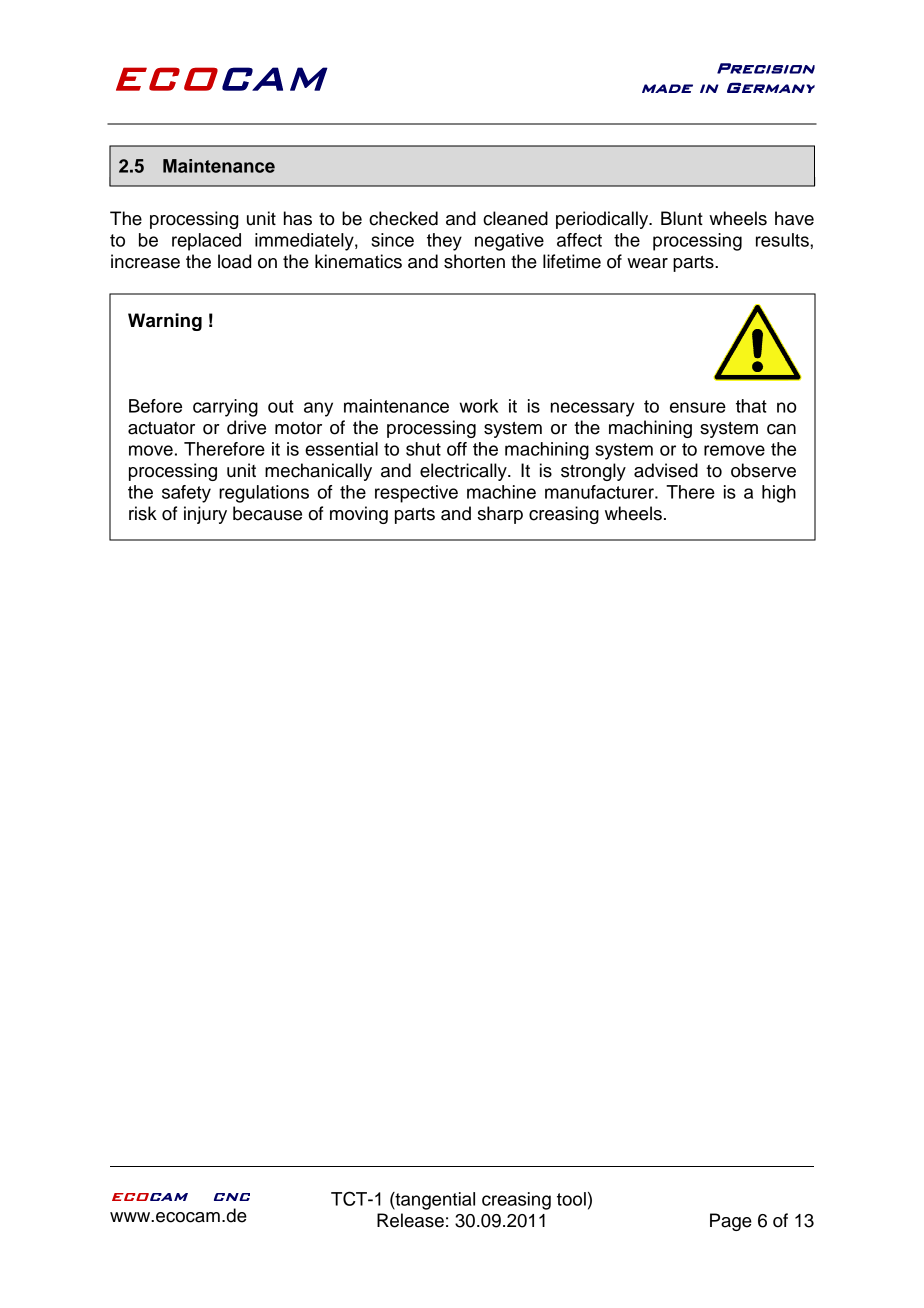  What do you see at coordinates (206, 242) in the screenshot?
I see `replaced` at bounding box center [206, 242].
